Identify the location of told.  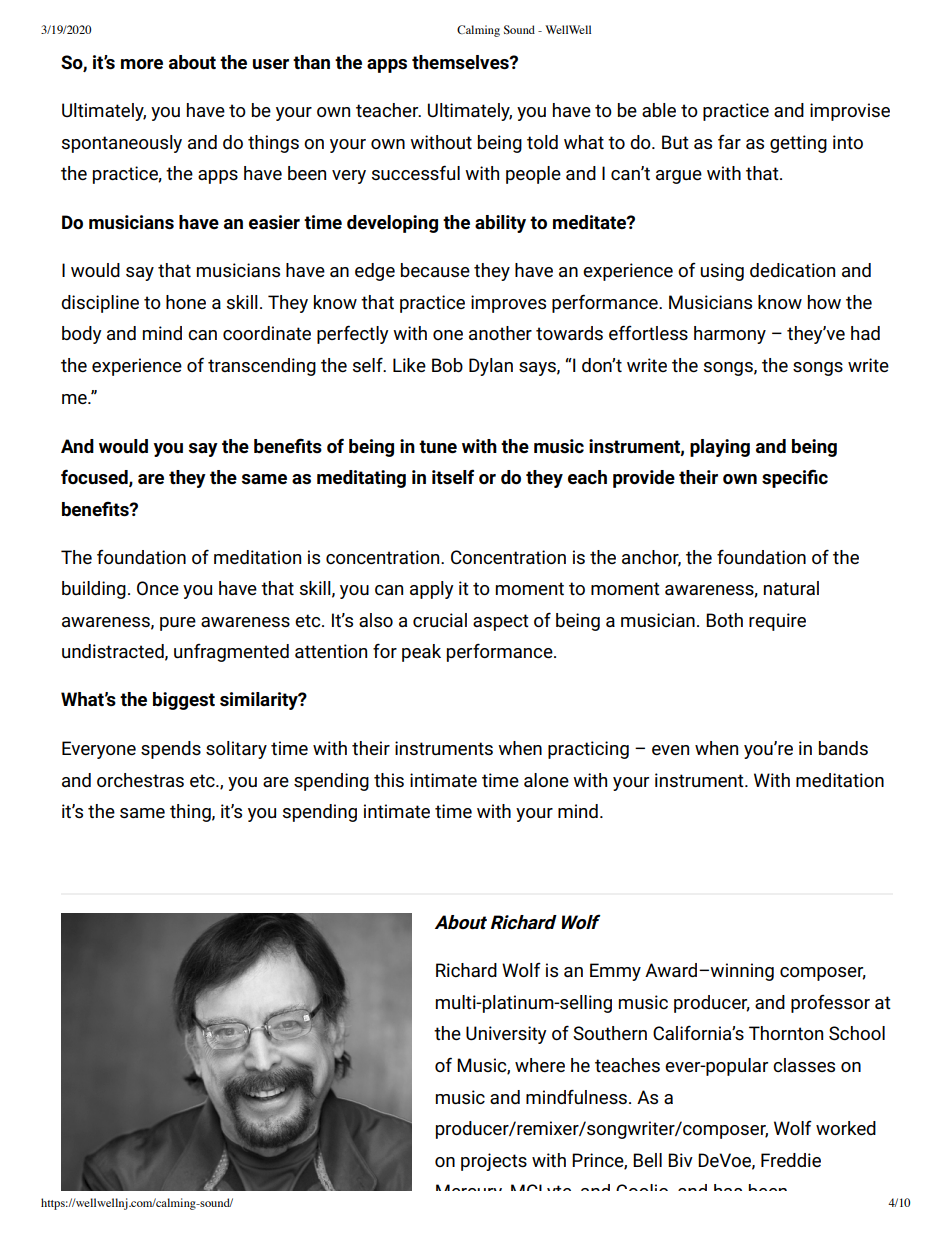
(542, 142).
